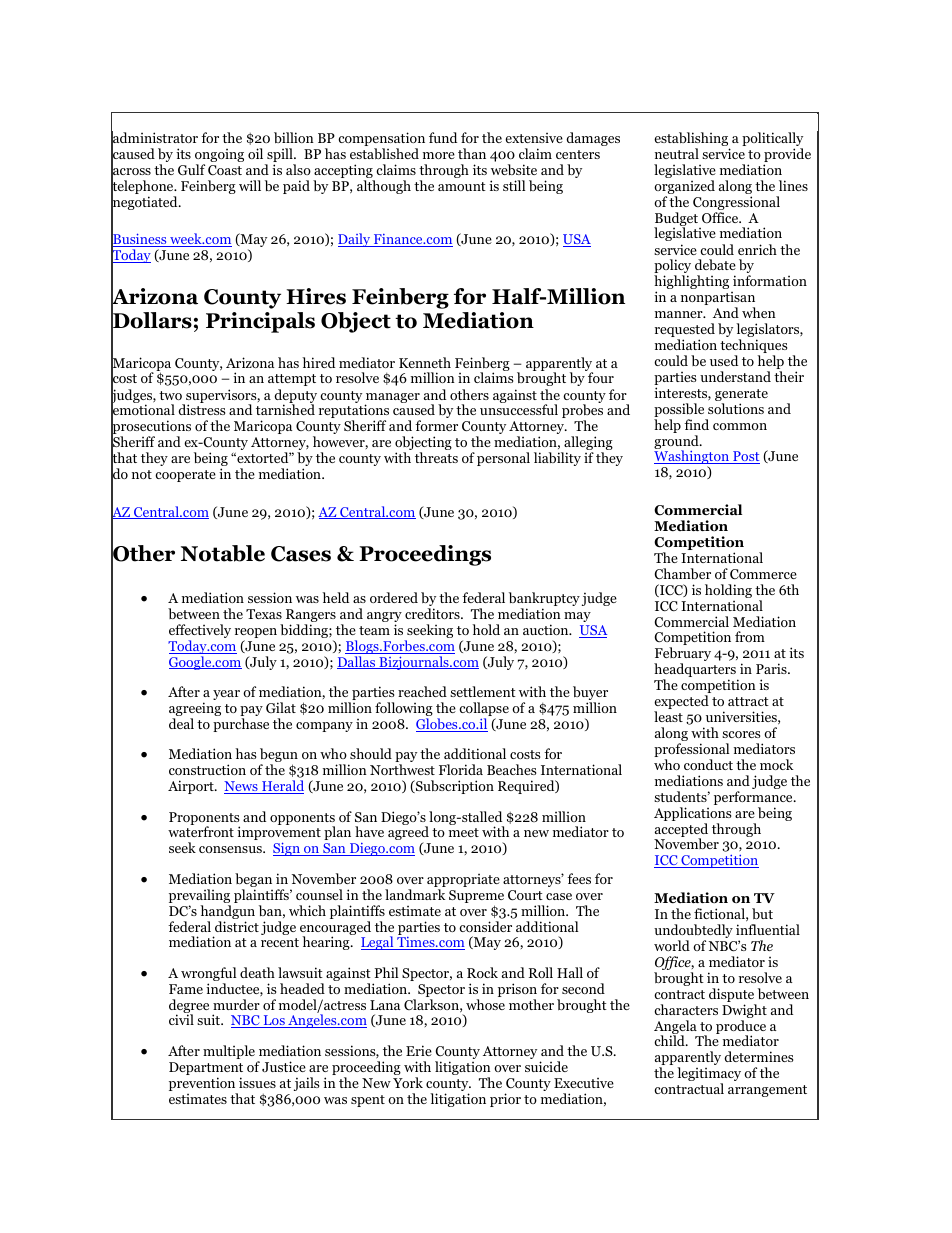  Describe the element at coordinates (709, 1075) in the screenshot. I see `legitimacy` at that location.
